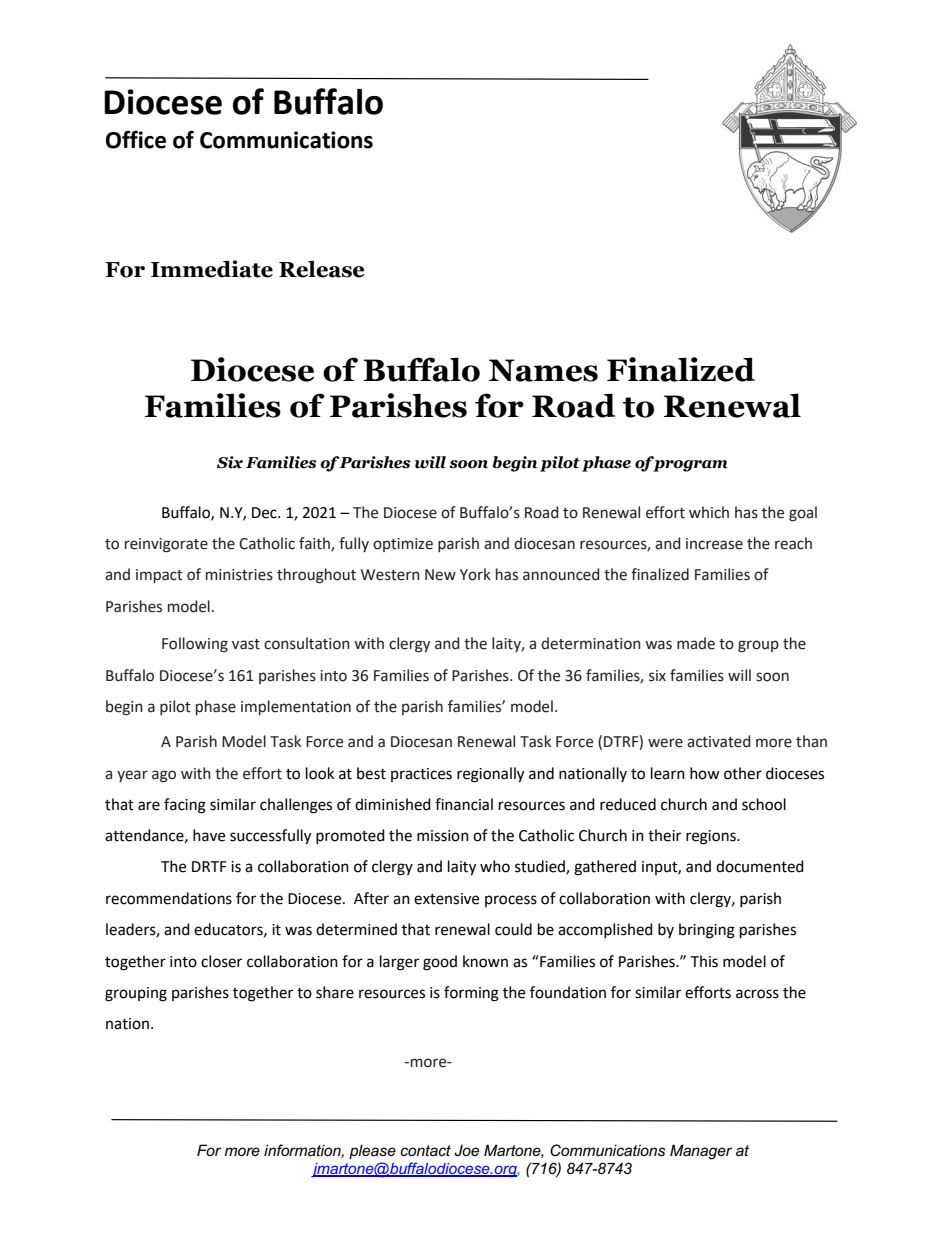 The height and width of the screenshot is (1233, 952). What do you see at coordinates (136, 139) in the screenshot?
I see `Office` at bounding box center [136, 139].
